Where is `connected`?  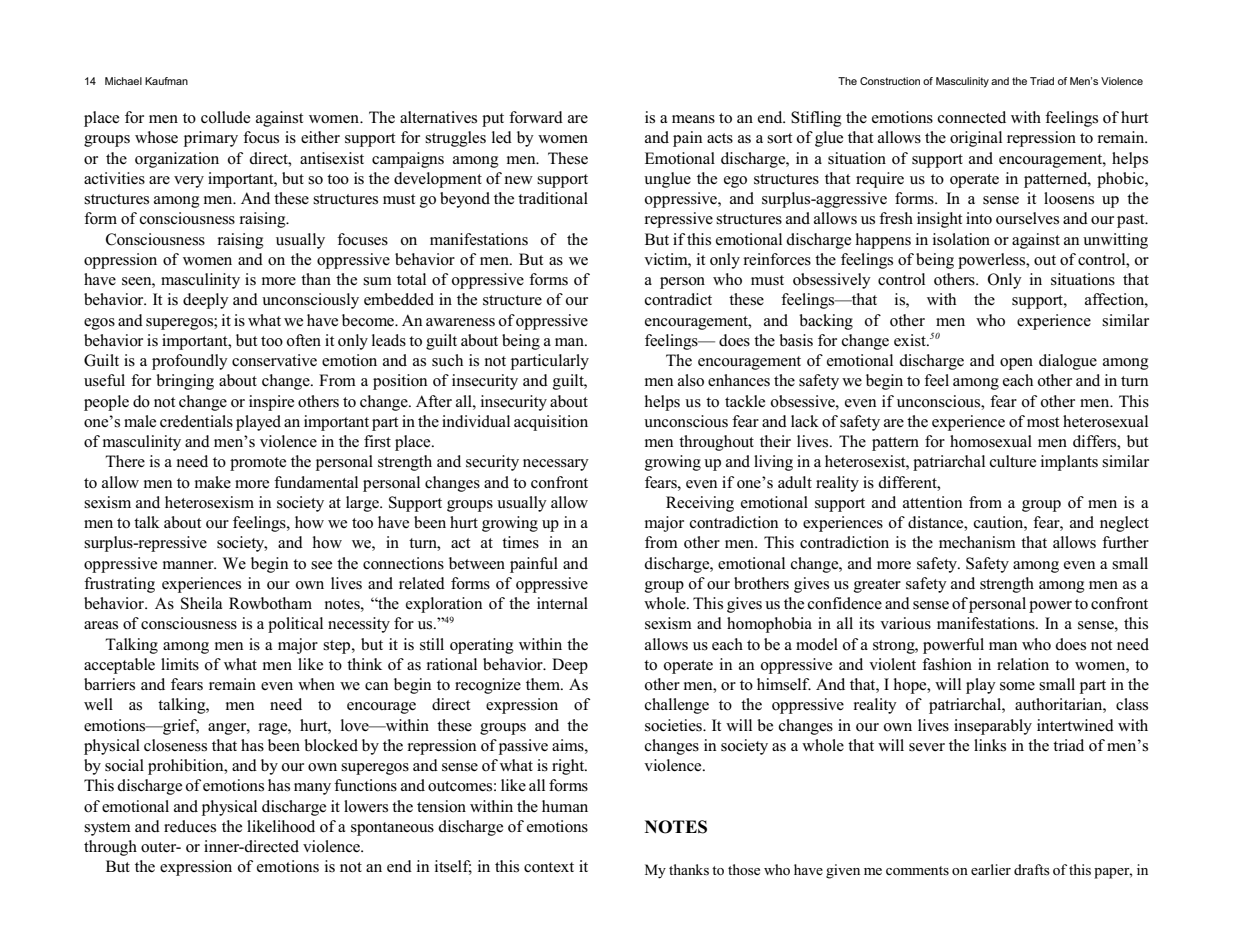
connected is located at coordinates (972, 117).
